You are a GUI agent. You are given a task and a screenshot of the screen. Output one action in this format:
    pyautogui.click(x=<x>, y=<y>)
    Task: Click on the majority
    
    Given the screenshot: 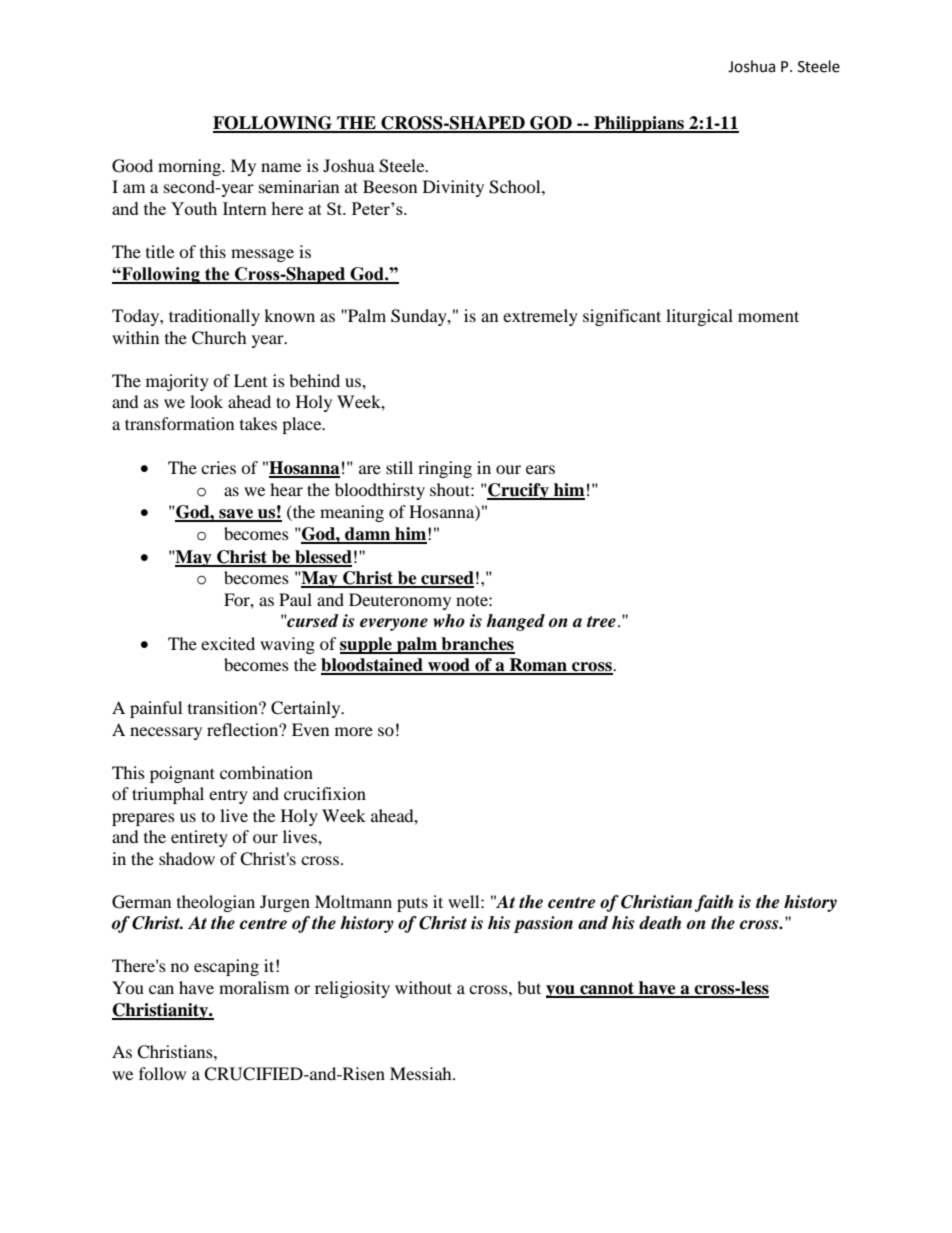 What is the action you would take?
    pyautogui.click(x=177, y=382)
